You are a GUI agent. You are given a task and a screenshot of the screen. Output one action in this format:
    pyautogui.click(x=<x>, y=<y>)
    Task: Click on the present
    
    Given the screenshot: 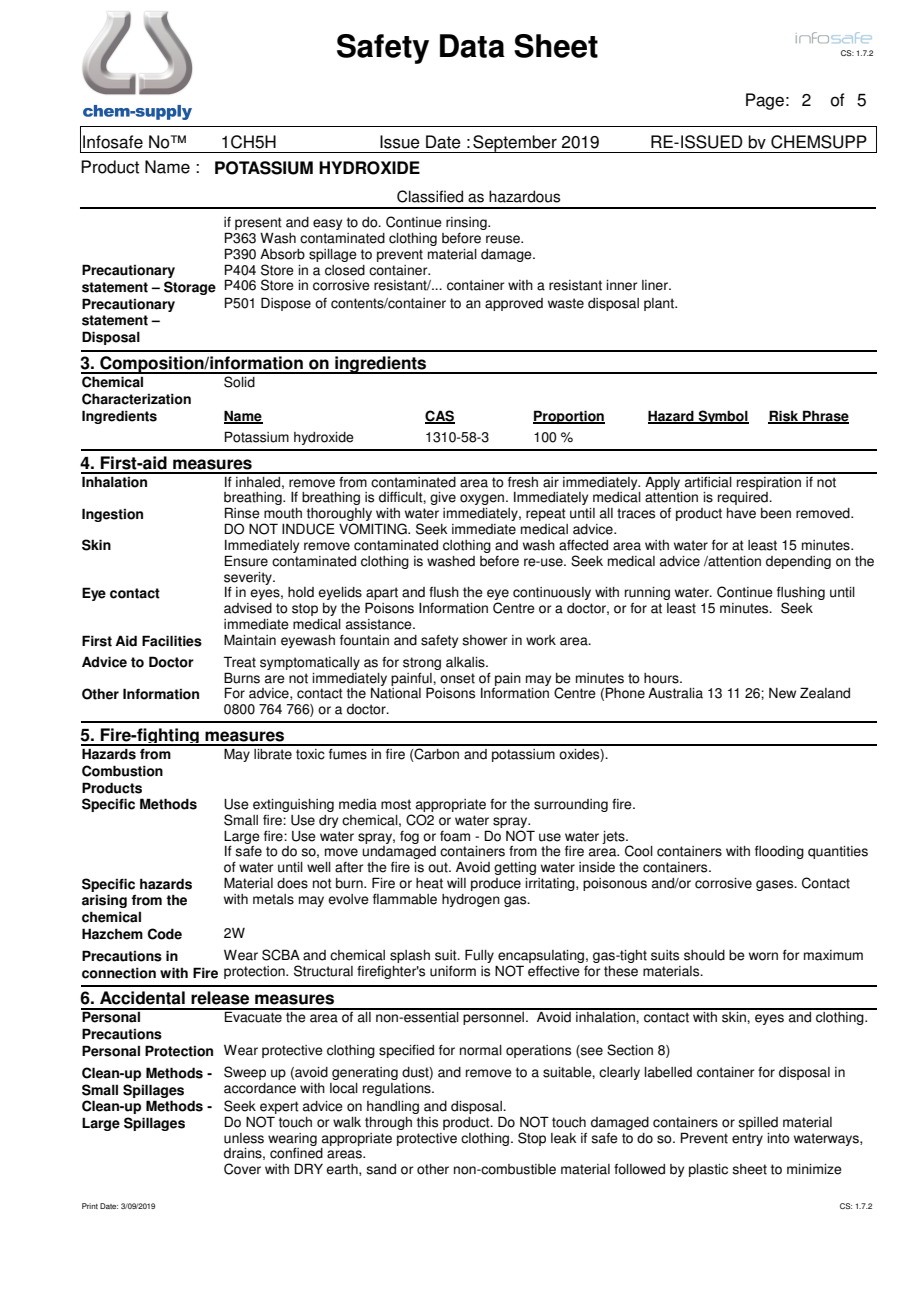 What is the action you would take?
    pyautogui.click(x=258, y=225)
